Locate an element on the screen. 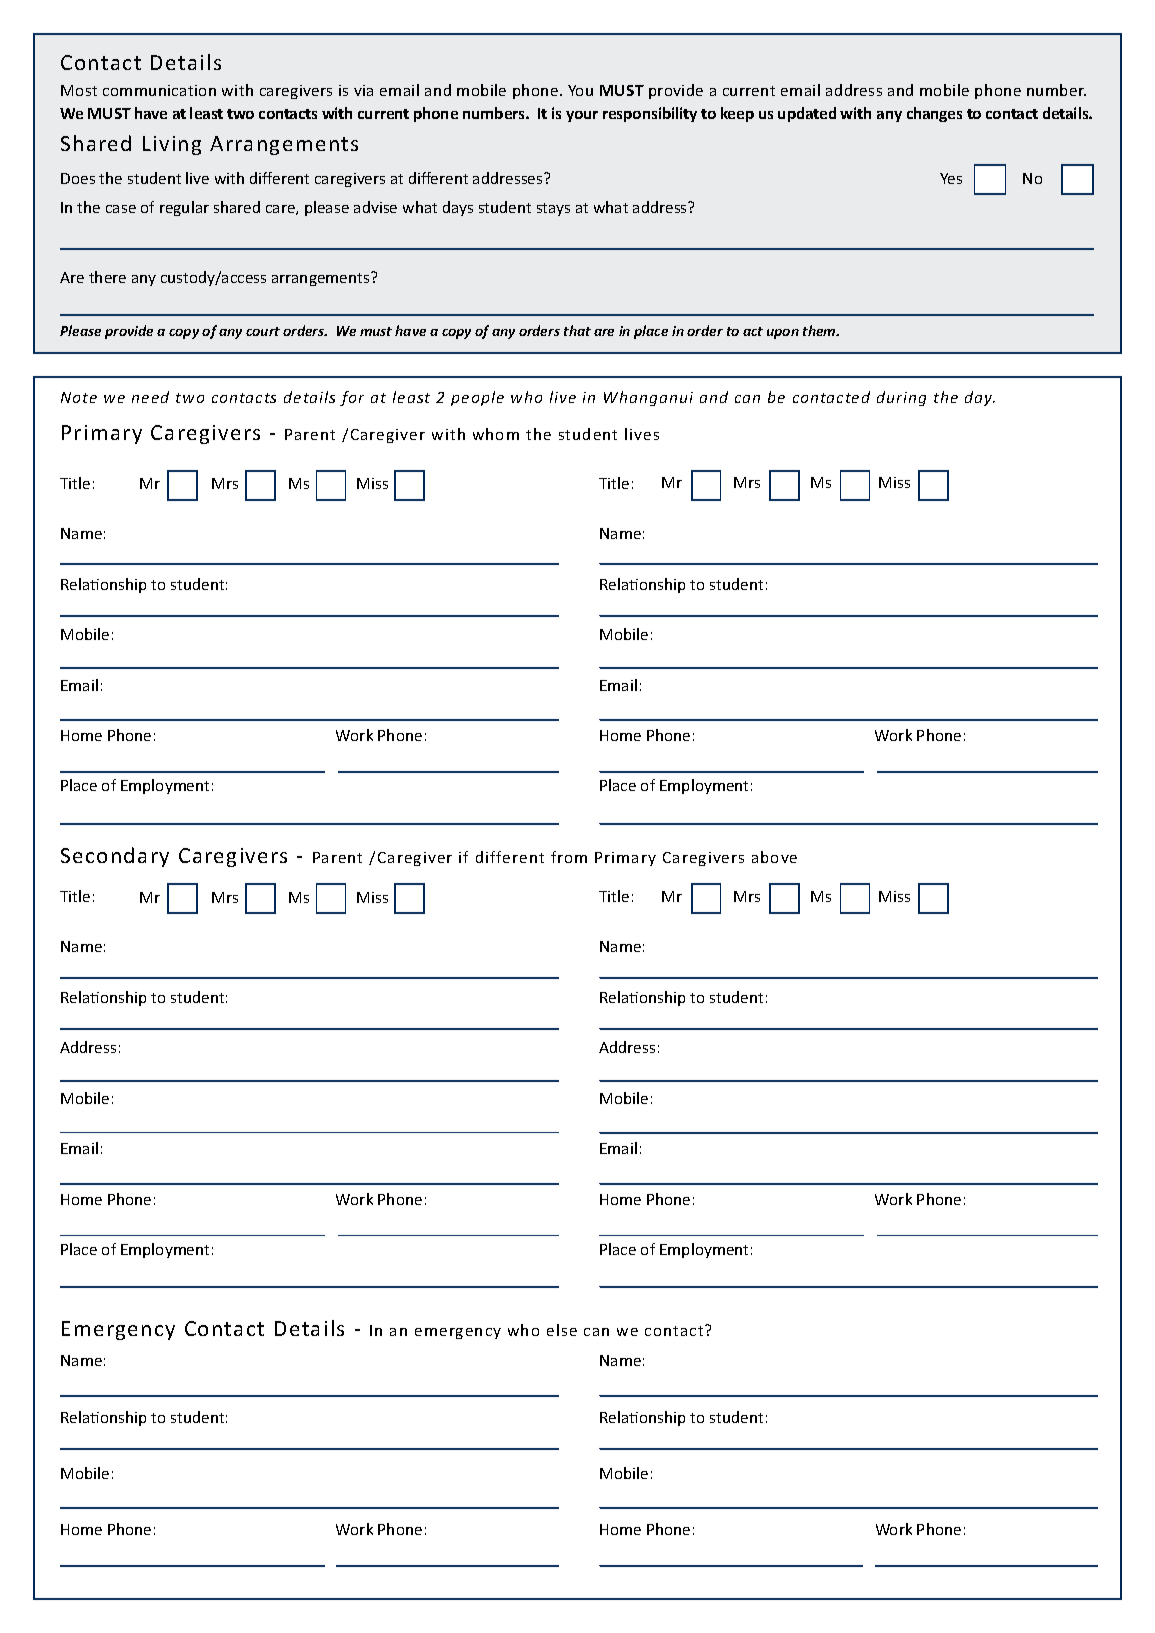  from is located at coordinates (569, 857).
